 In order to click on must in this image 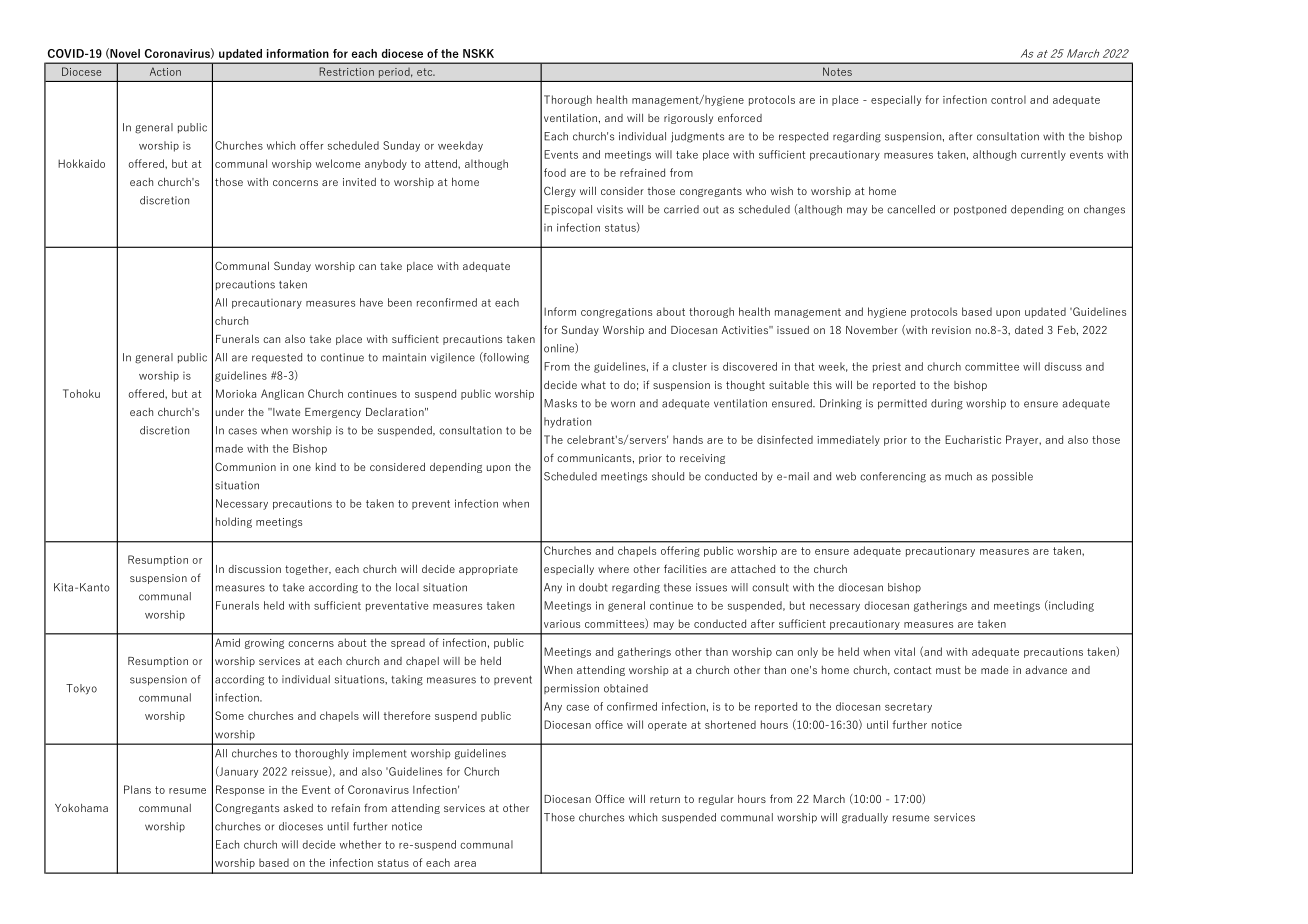, I will do `click(948, 670)`.
